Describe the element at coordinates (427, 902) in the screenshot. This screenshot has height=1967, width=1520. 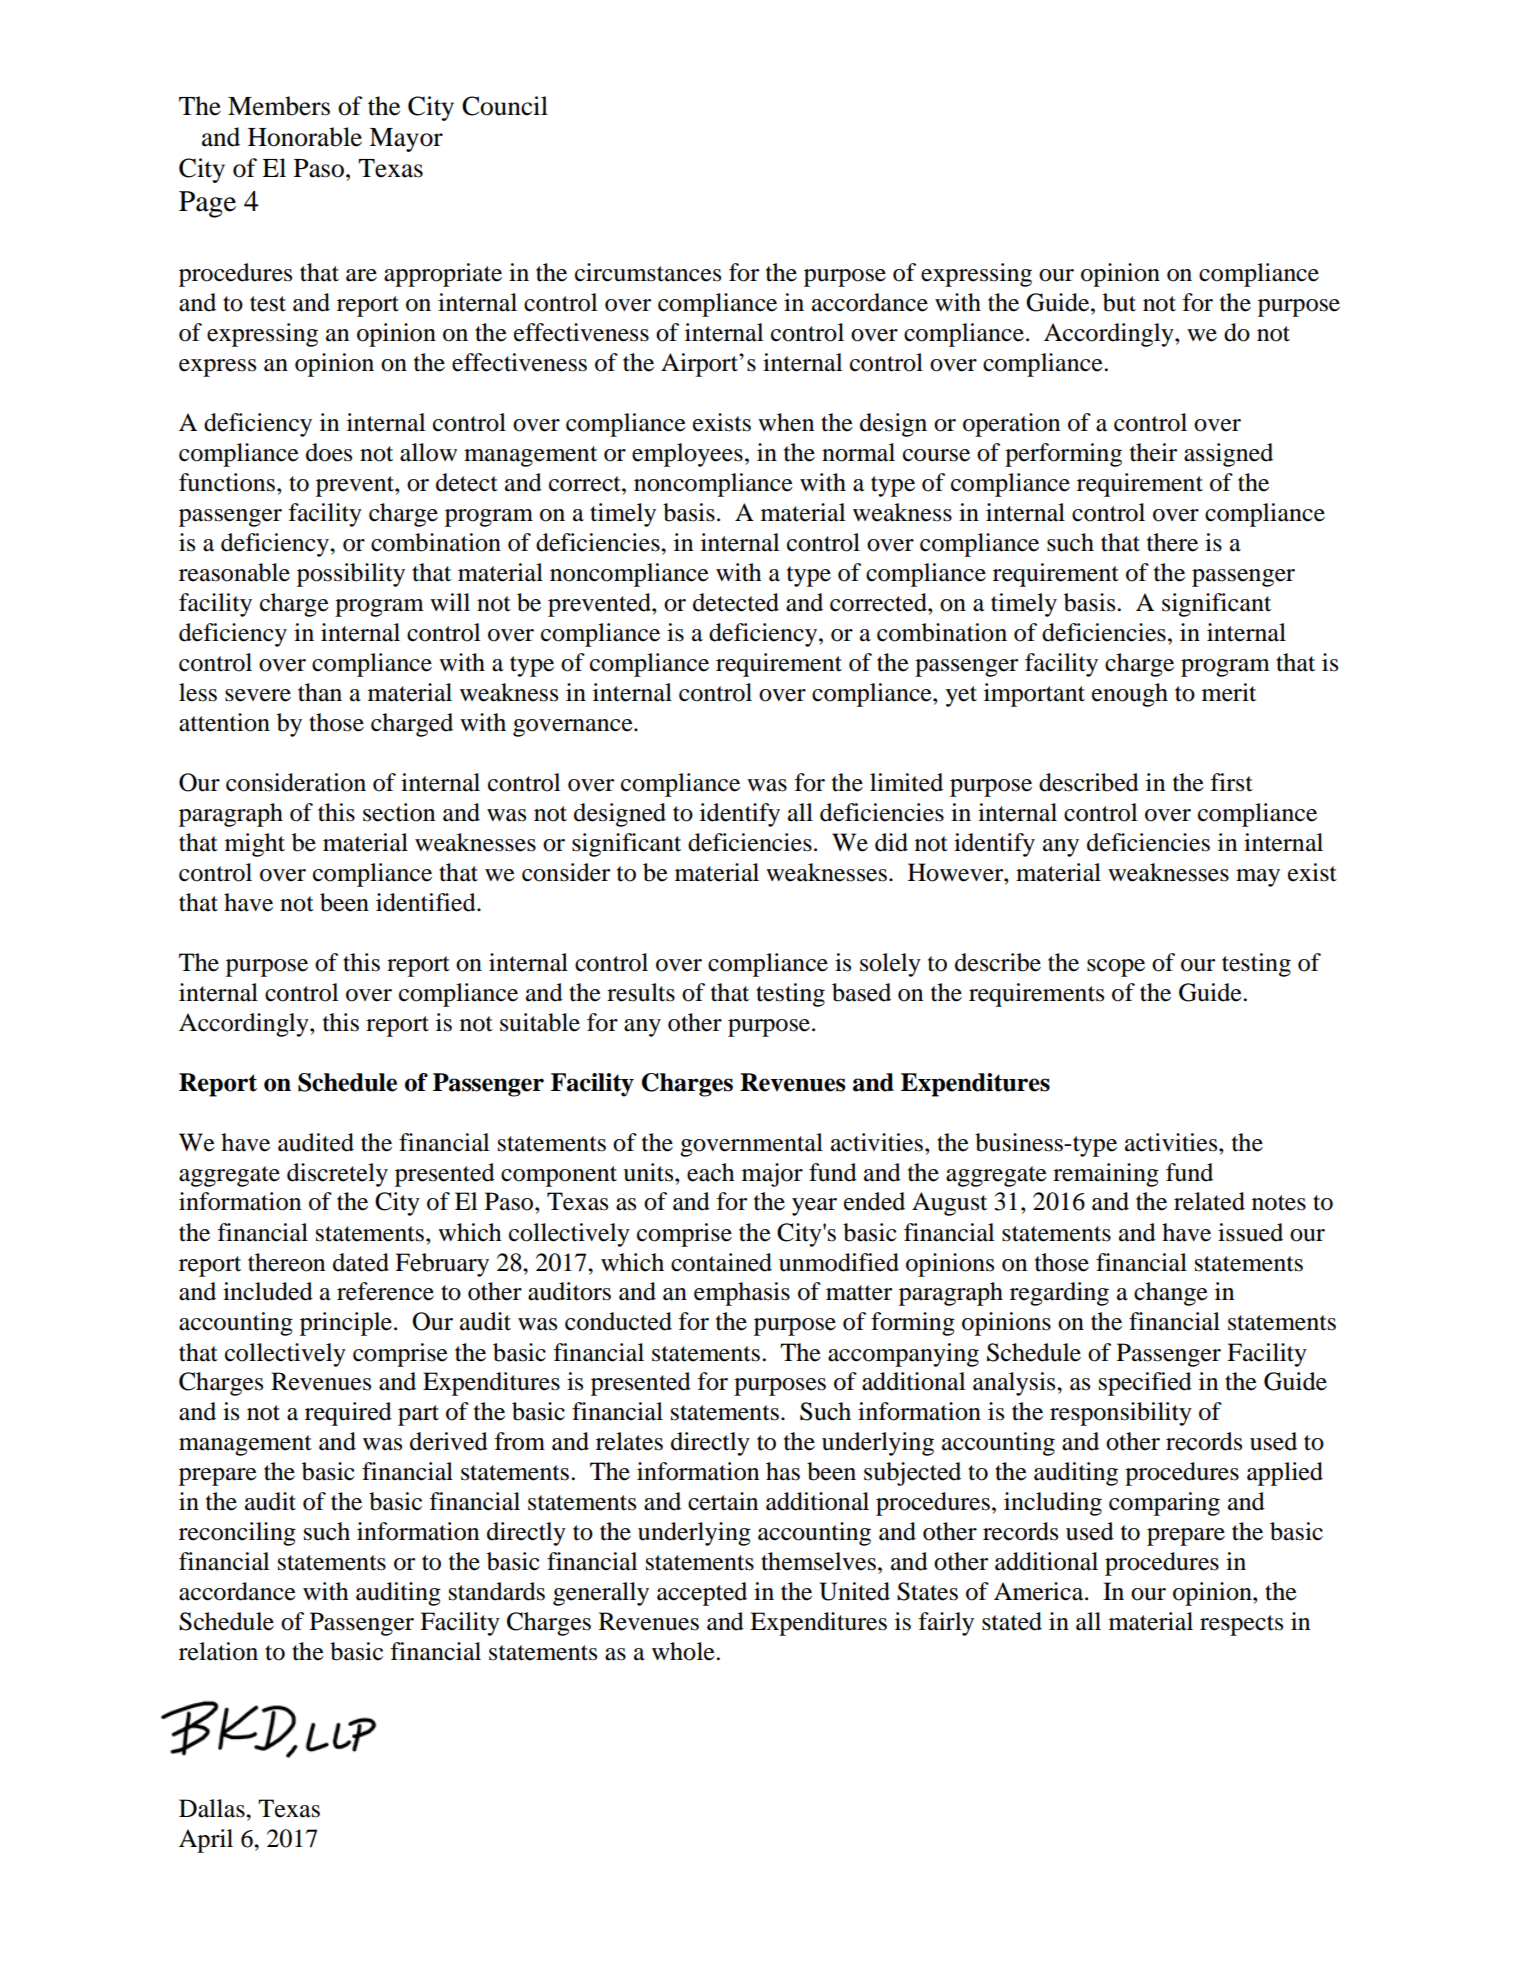
I see `identified` at that location.
